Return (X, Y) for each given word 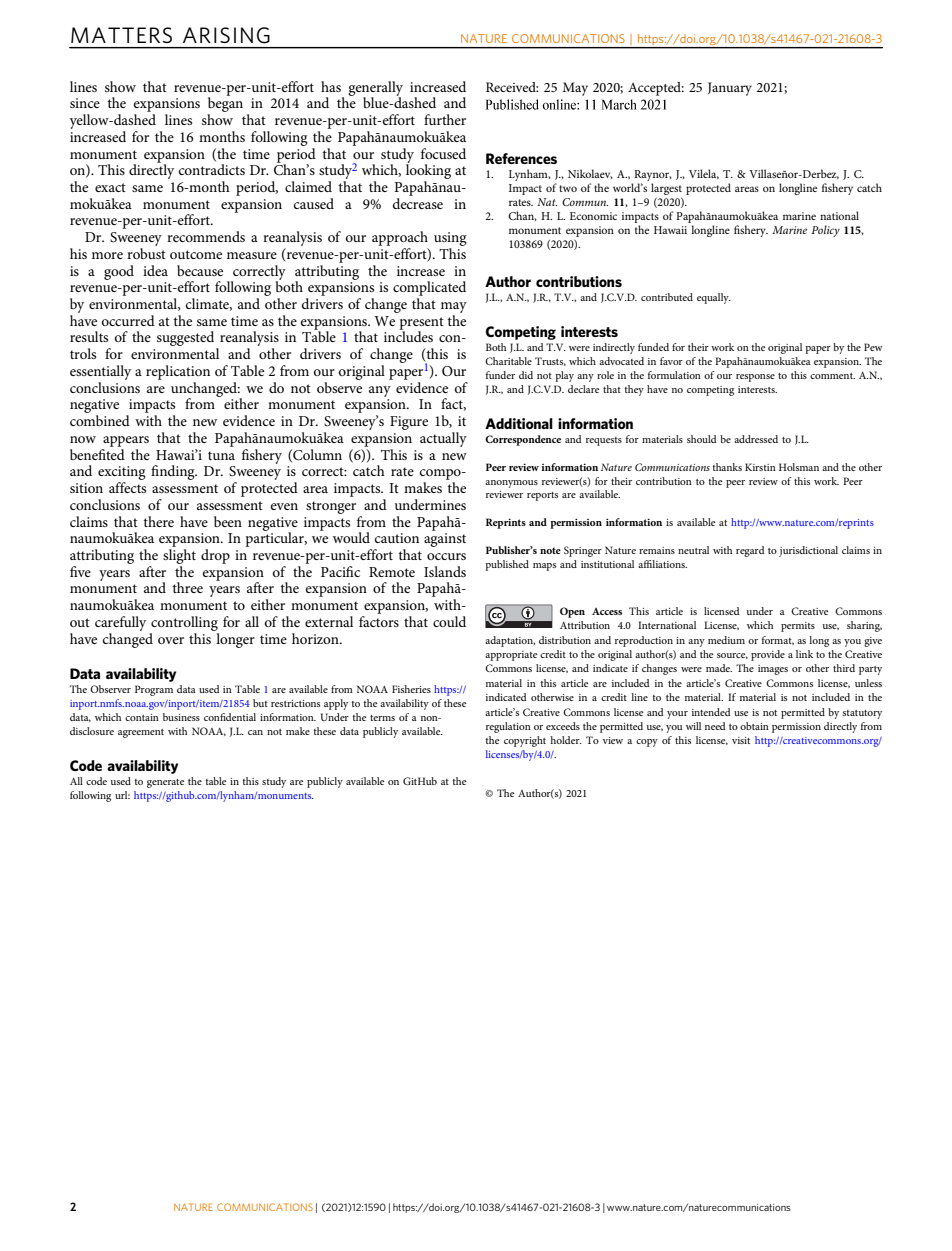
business (181, 717)
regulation (508, 727)
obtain (754, 726)
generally (375, 89)
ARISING (226, 35)
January (730, 89)
